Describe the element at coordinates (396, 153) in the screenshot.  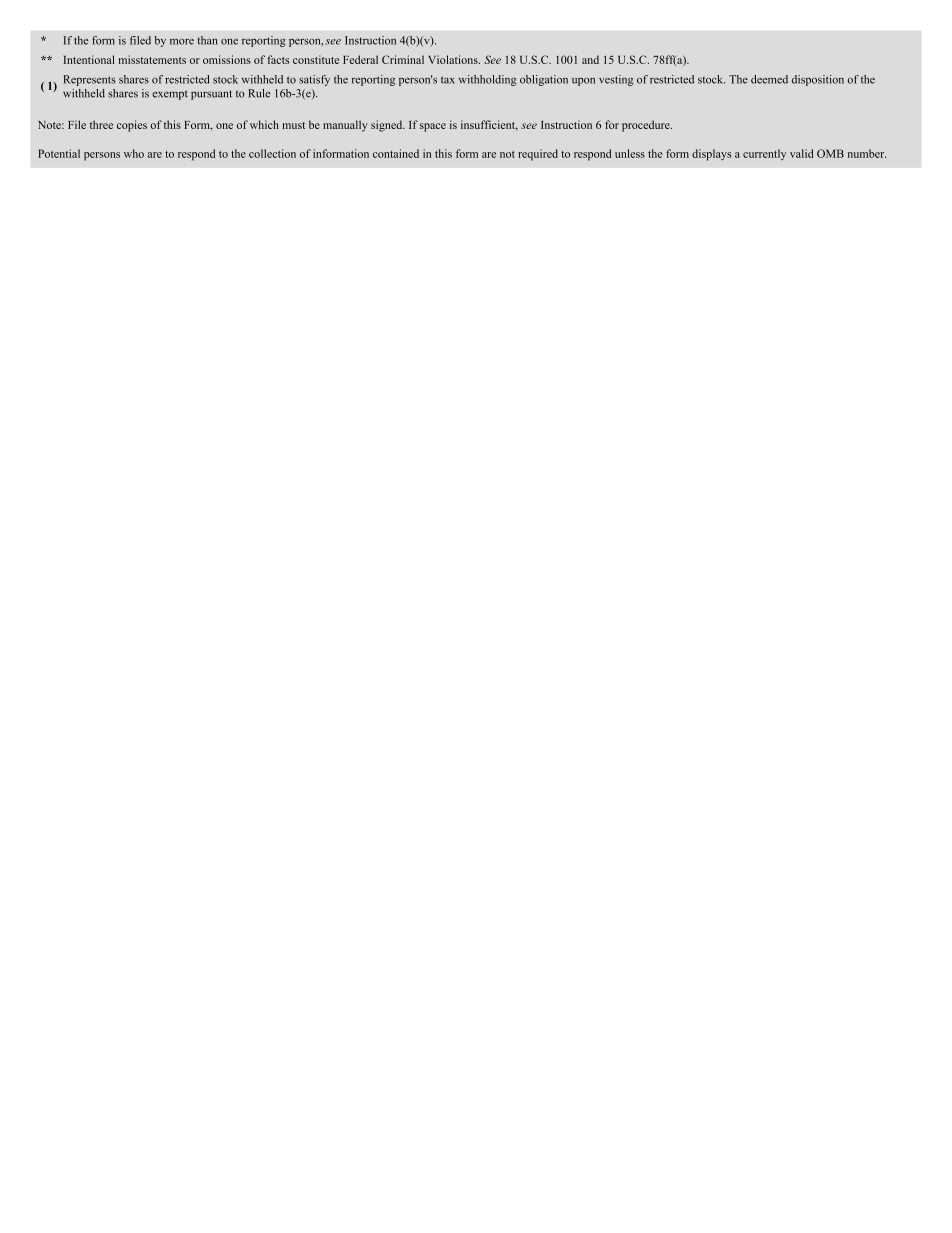
I see `contained` at that location.
